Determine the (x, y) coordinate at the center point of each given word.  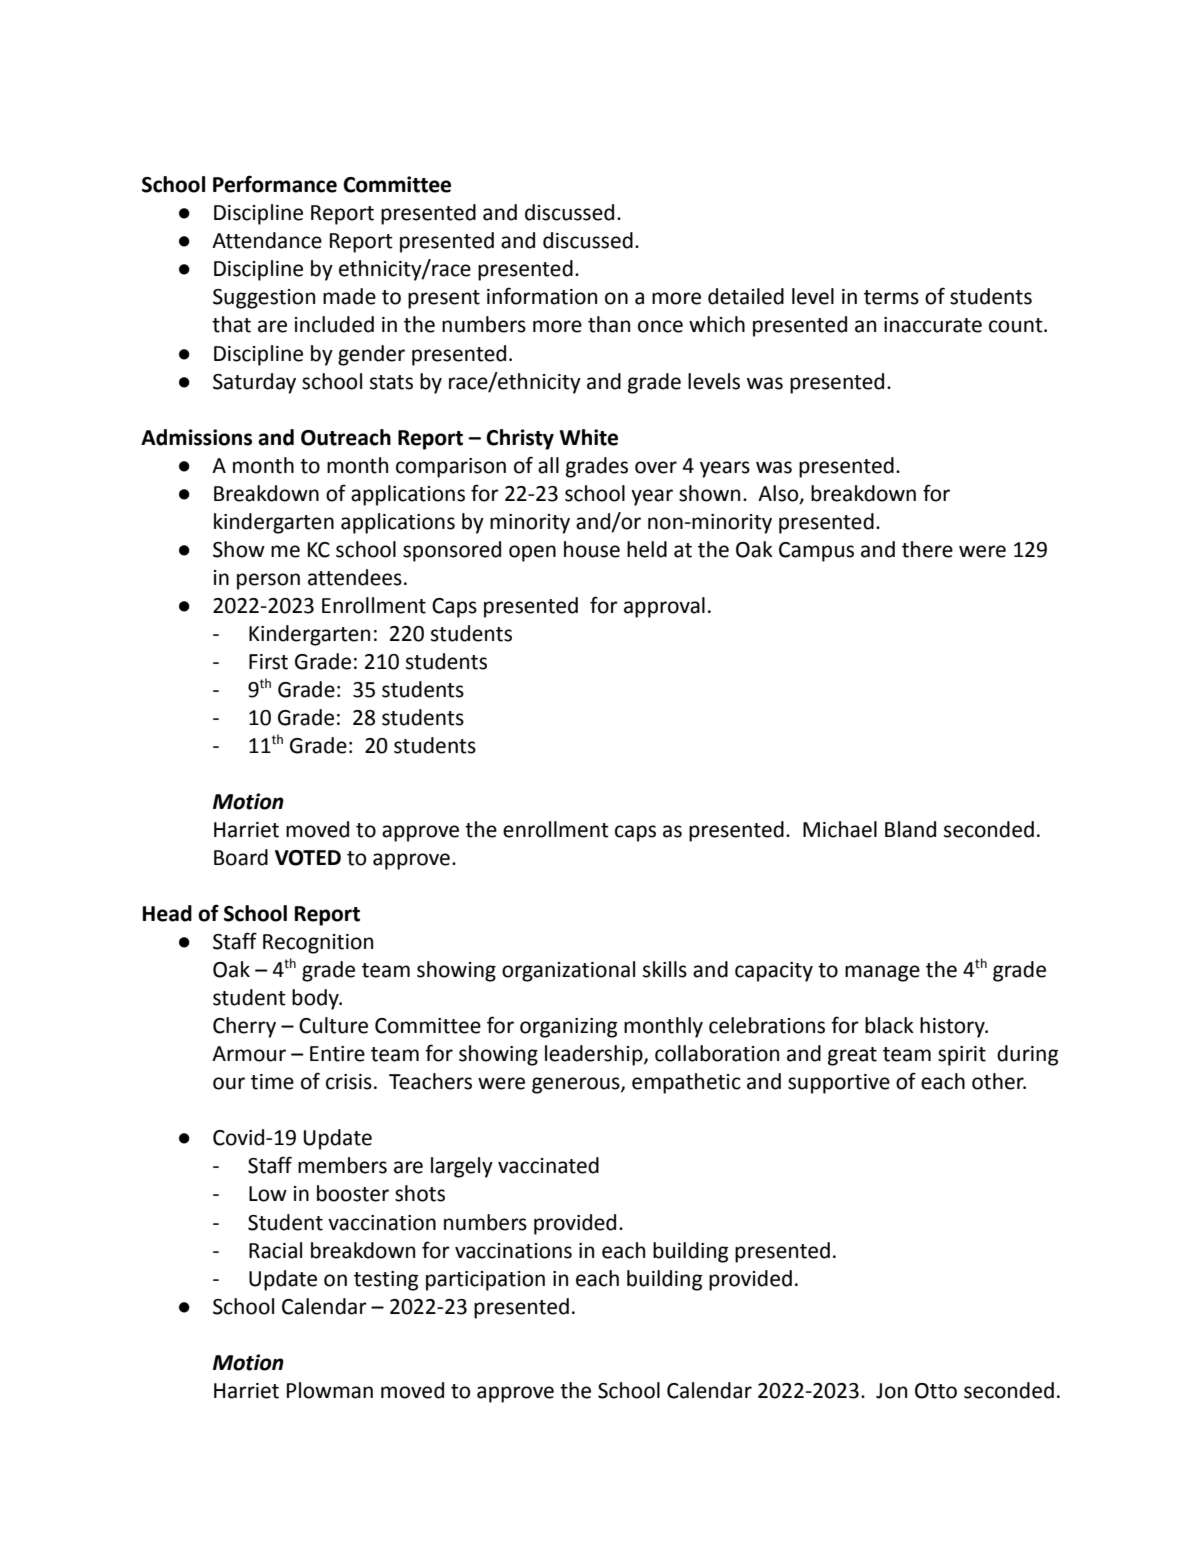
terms (891, 297)
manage (882, 973)
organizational (568, 971)
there (927, 549)
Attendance (267, 240)
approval (664, 607)
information (542, 296)
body (316, 999)
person (268, 581)
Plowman (330, 1390)
